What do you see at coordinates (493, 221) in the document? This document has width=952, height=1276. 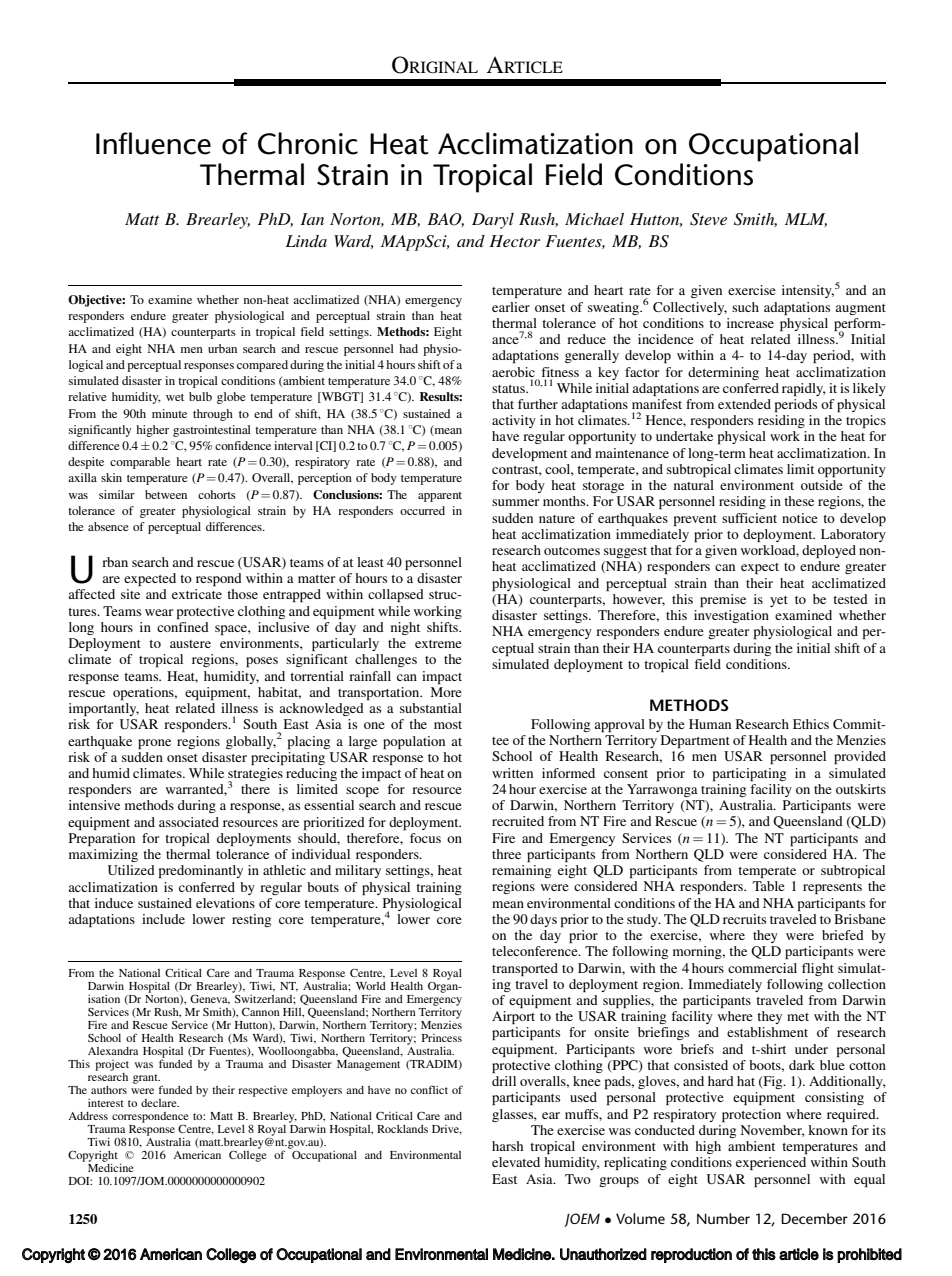 I see `Daryl` at bounding box center [493, 221].
